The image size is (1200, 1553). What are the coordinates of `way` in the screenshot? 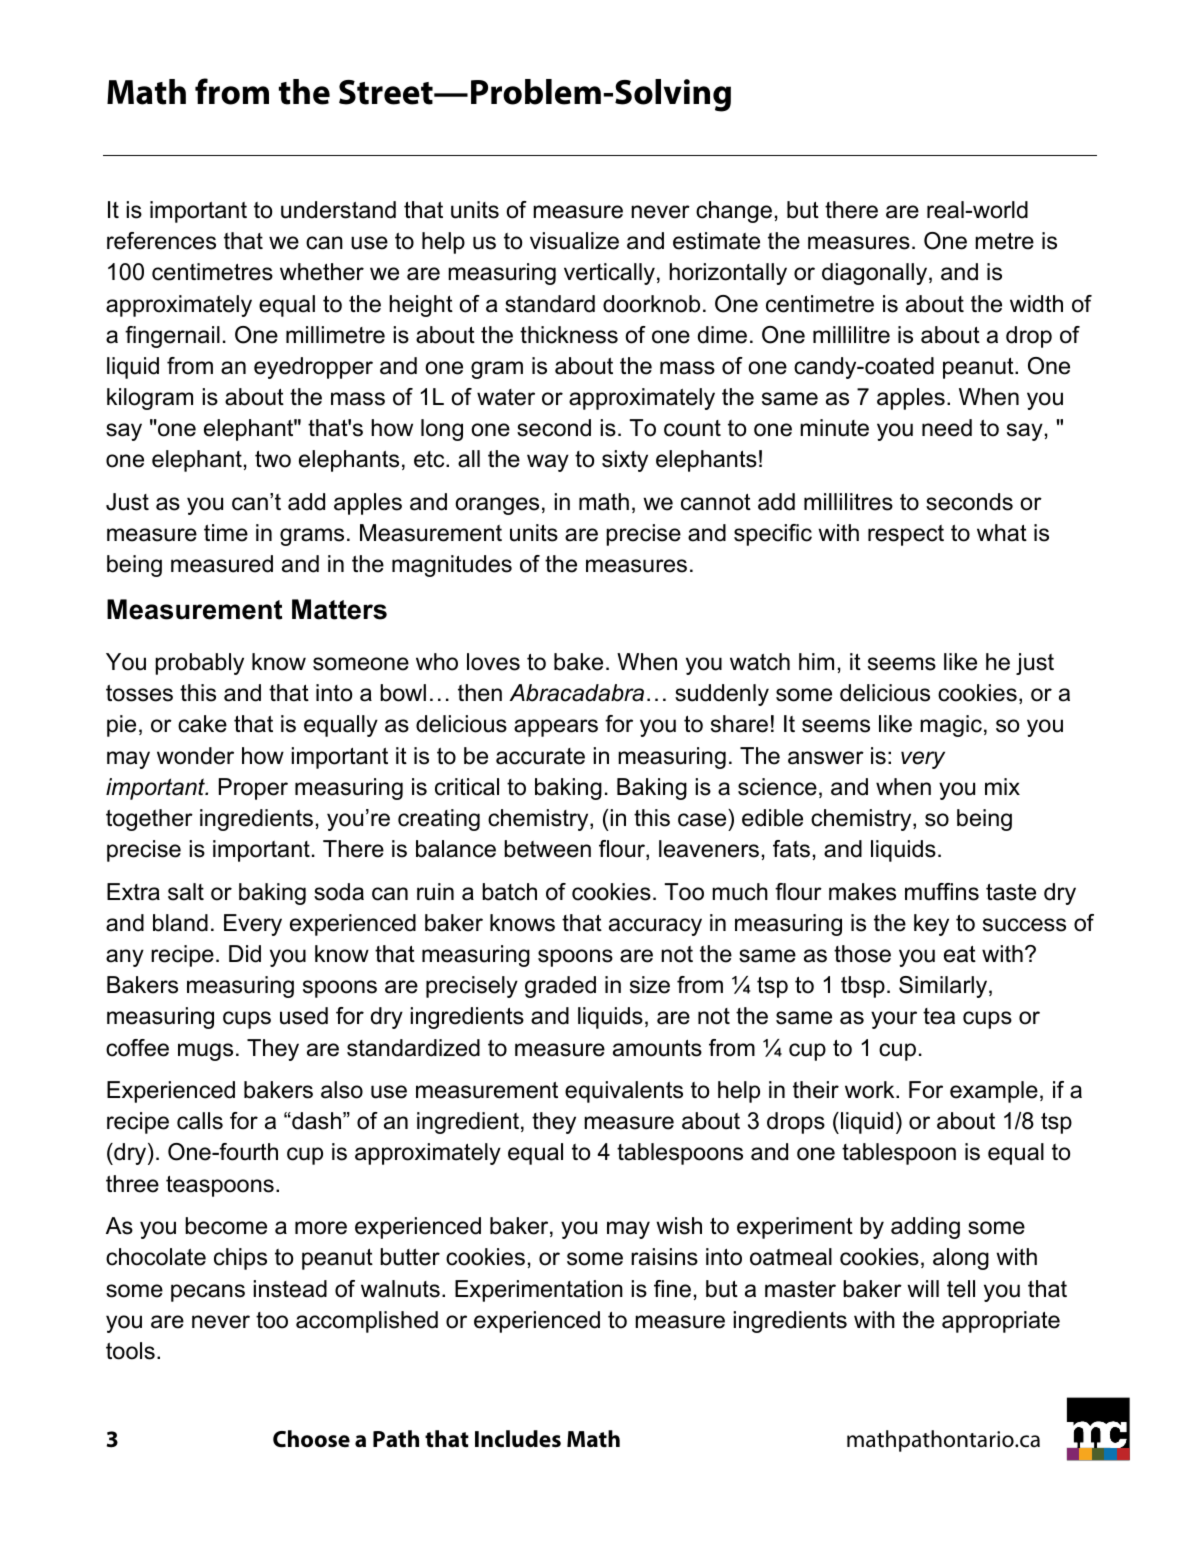 It's located at (548, 463).
